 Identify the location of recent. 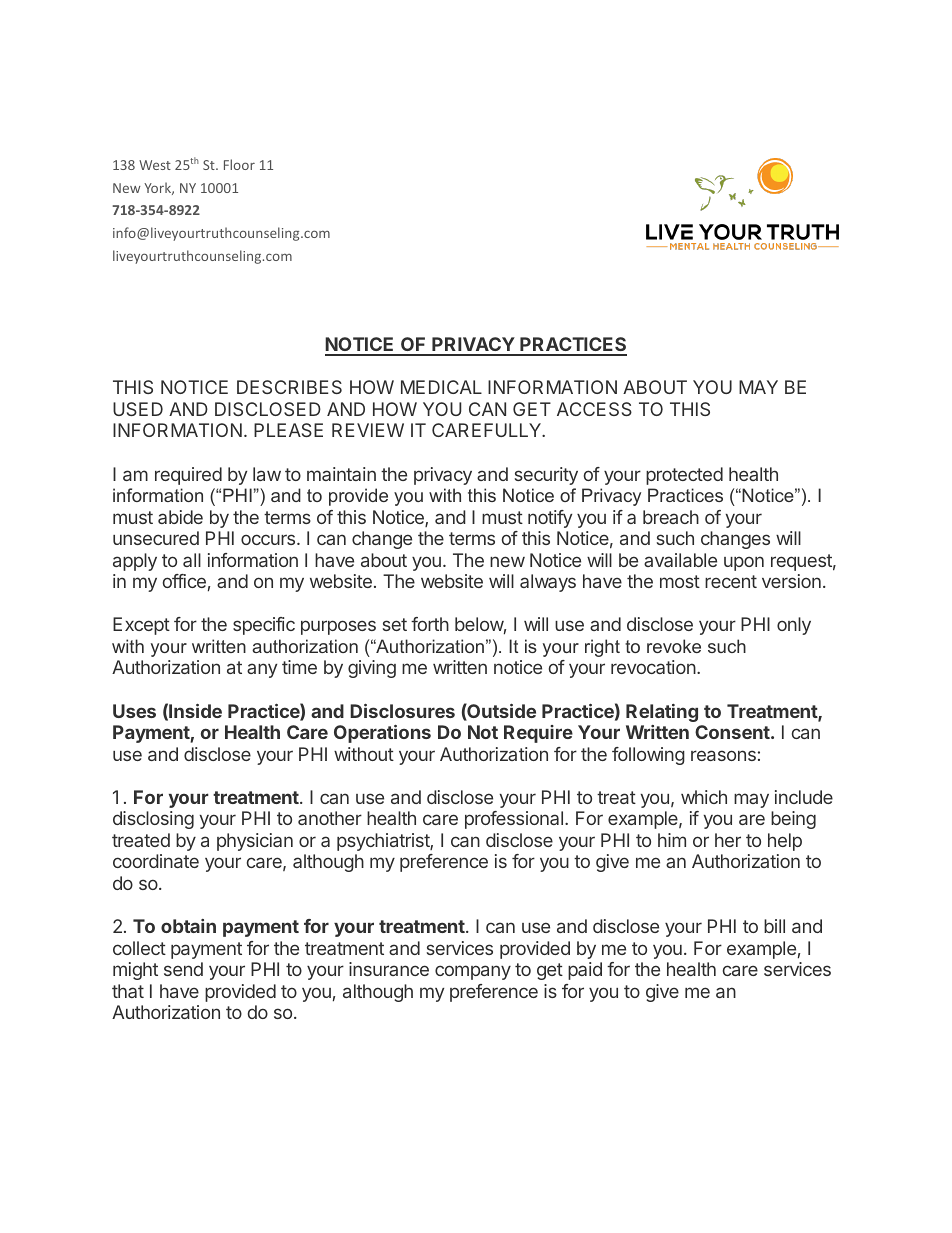
(731, 581).
